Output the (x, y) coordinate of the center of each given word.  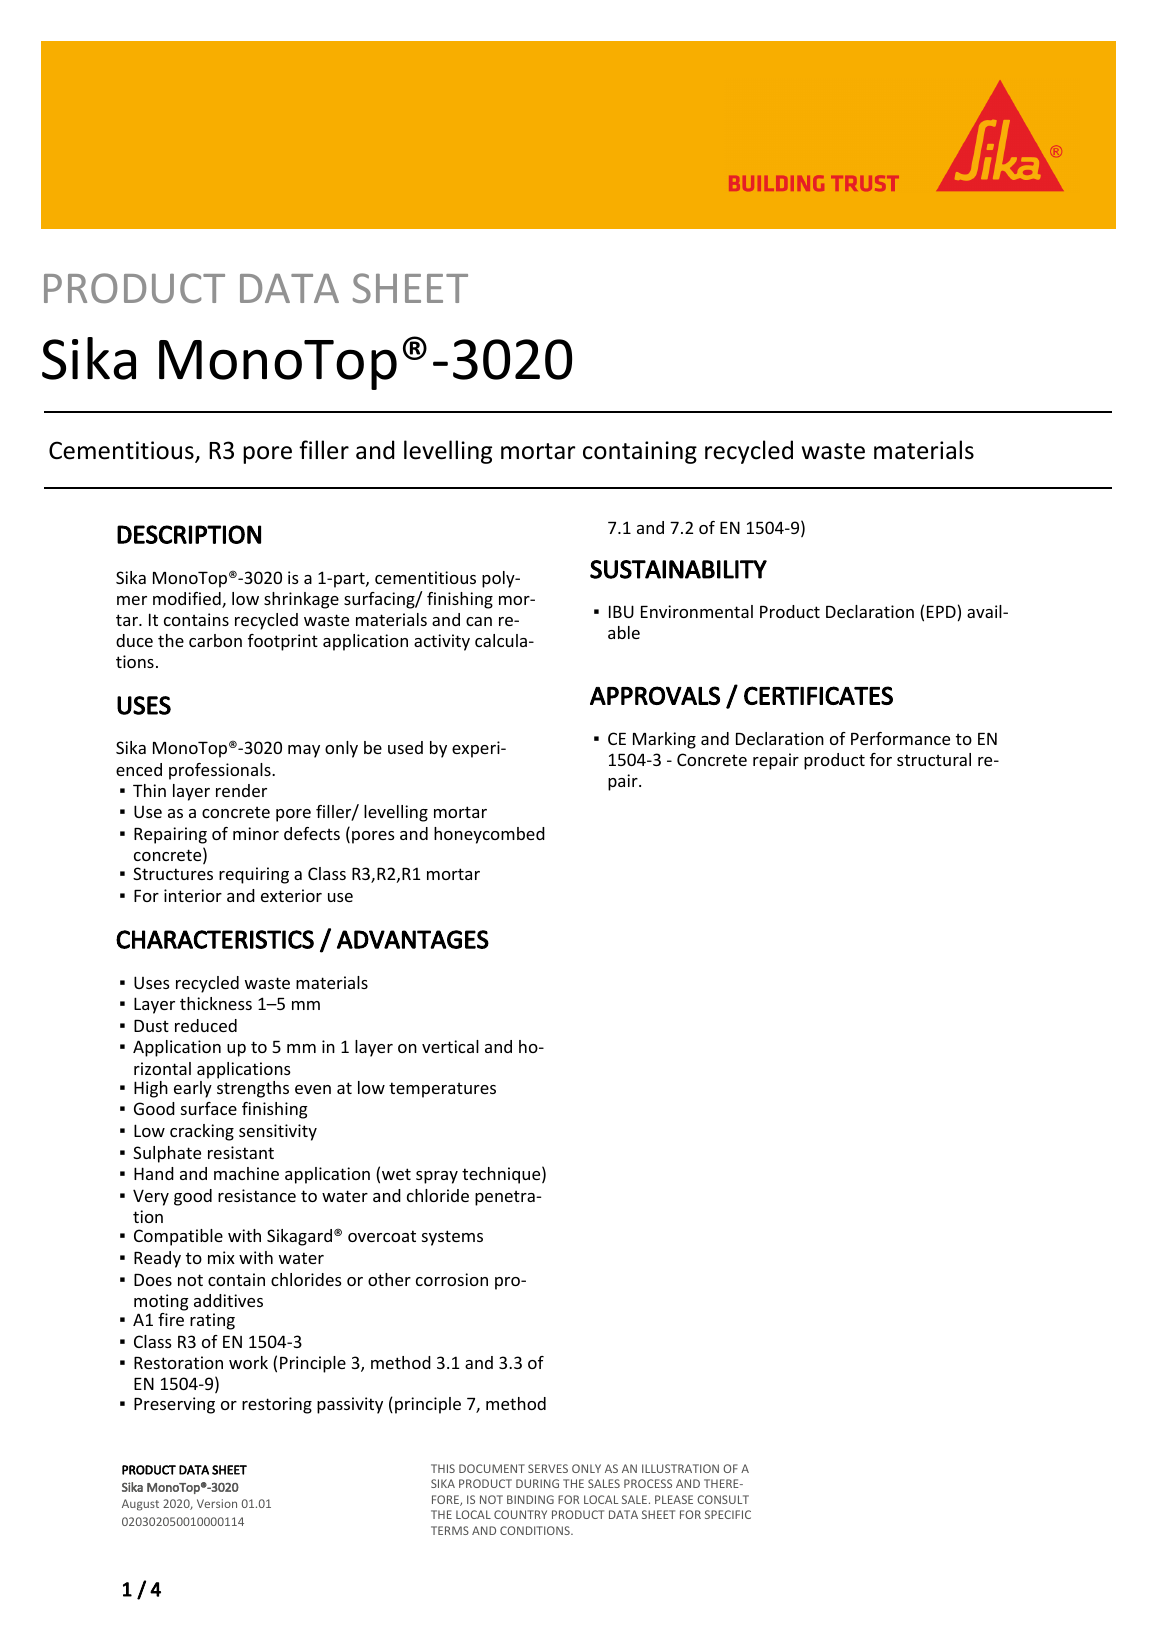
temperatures (442, 1090)
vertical (450, 1046)
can (479, 621)
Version (217, 1503)
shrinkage (301, 600)
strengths (253, 1089)
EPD (941, 612)
